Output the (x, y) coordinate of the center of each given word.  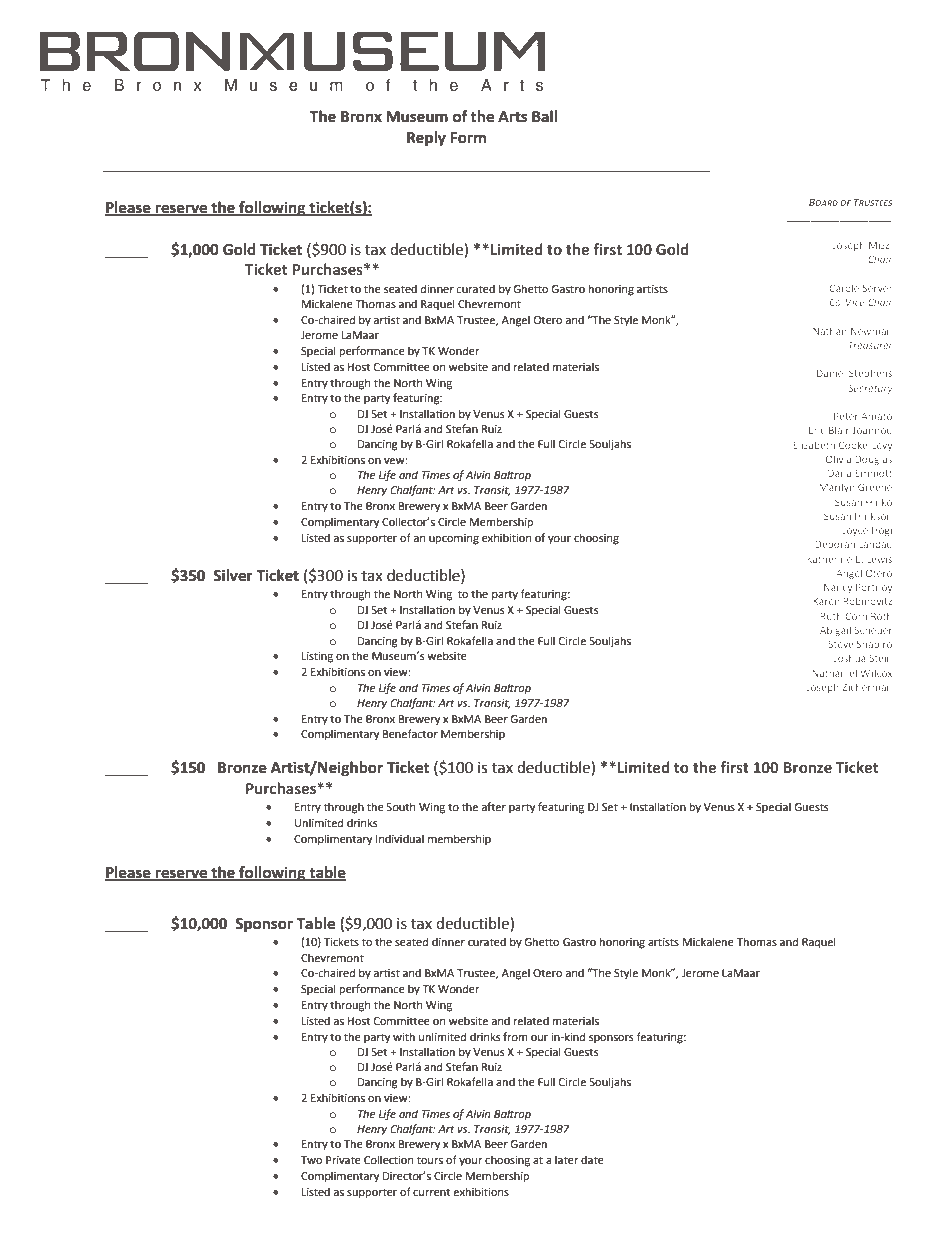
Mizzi (880, 245)
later (567, 1159)
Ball (544, 116)
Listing (317, 657)
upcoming (454, 539)
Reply (426, 139)
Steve (840, 644)
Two (311, 1160)
